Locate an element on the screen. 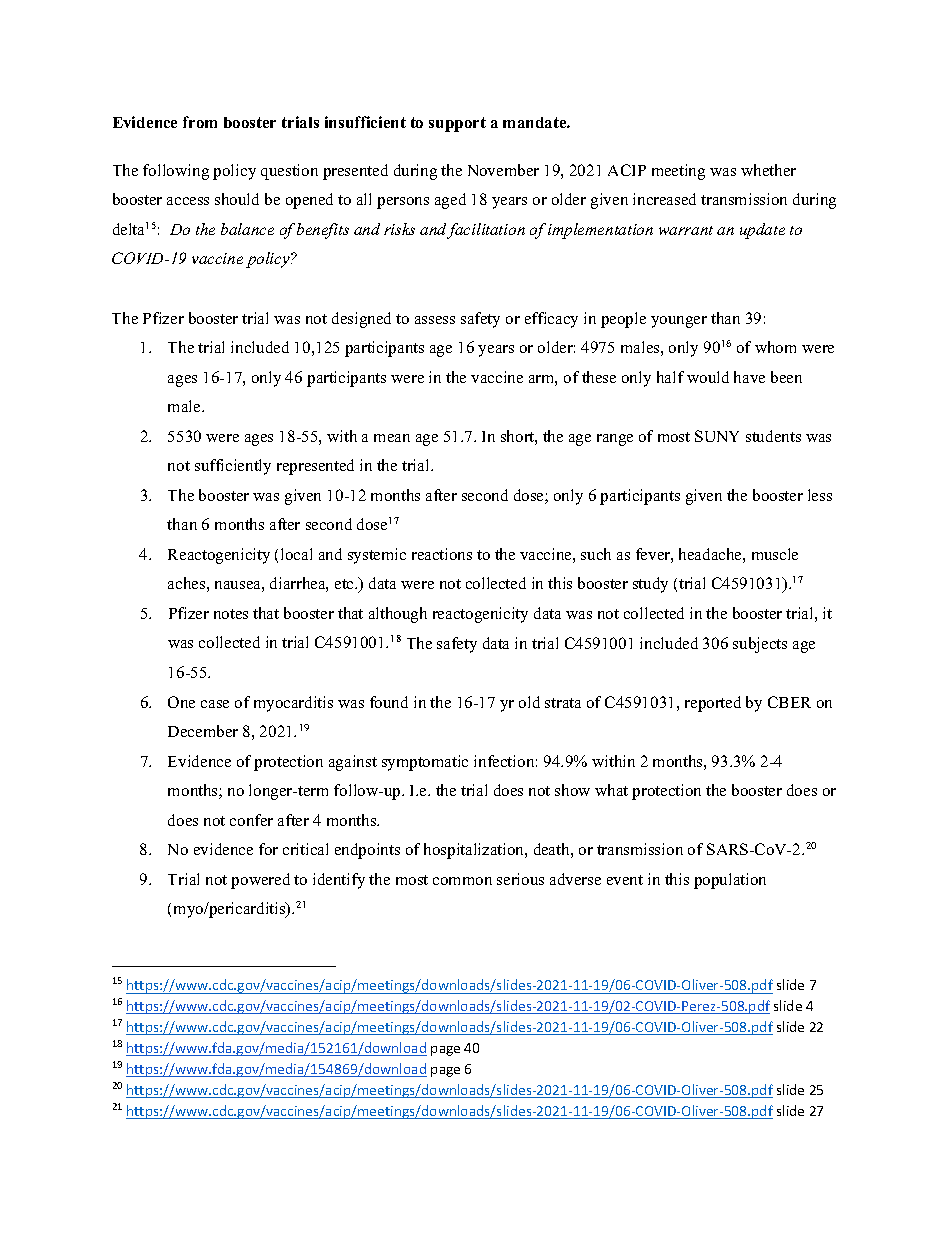 This screenshot has height=1233, width=952. sufficiently is located at coordinates (233, 467).
